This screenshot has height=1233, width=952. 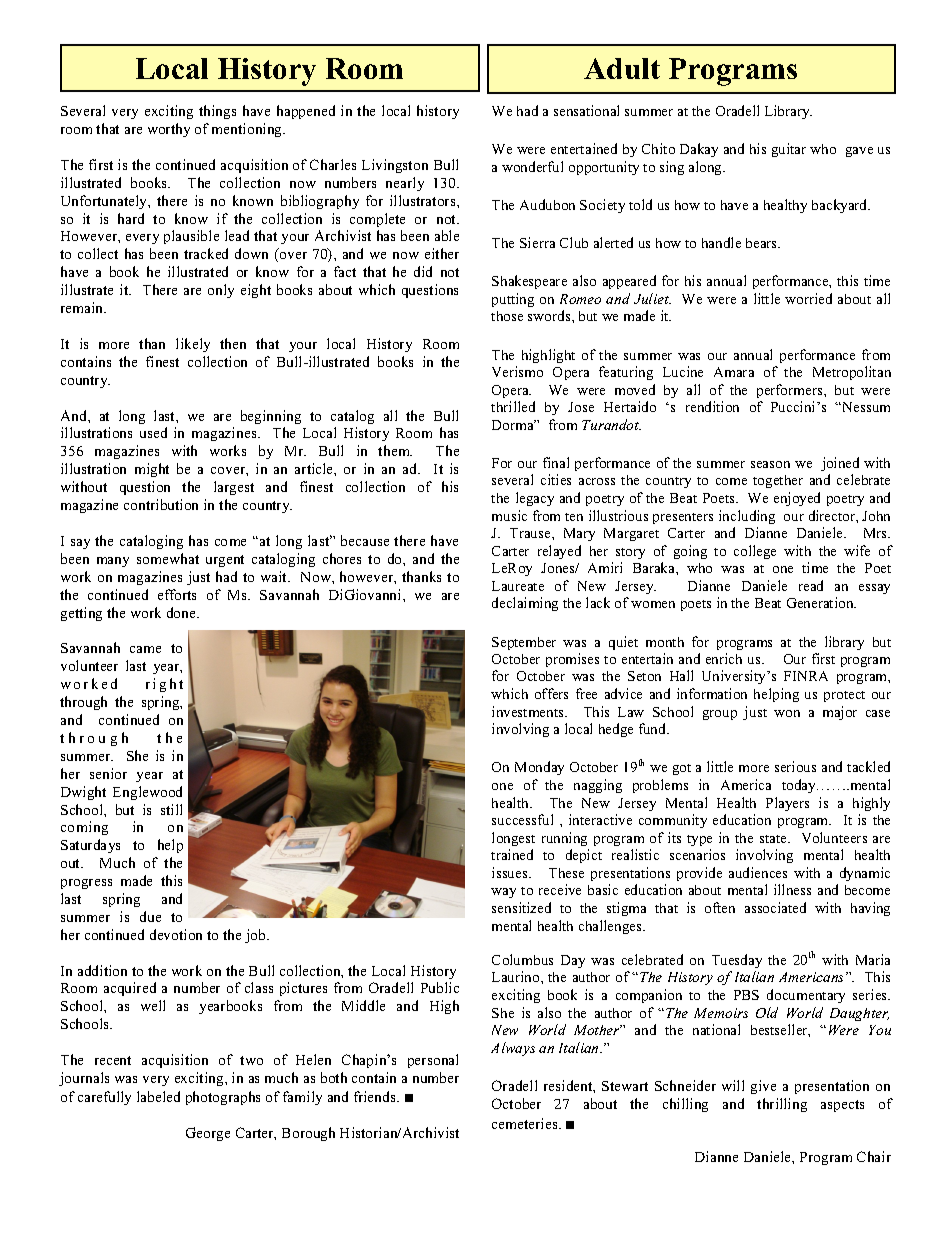 I want to click on done, so click(x=182, y=612).
